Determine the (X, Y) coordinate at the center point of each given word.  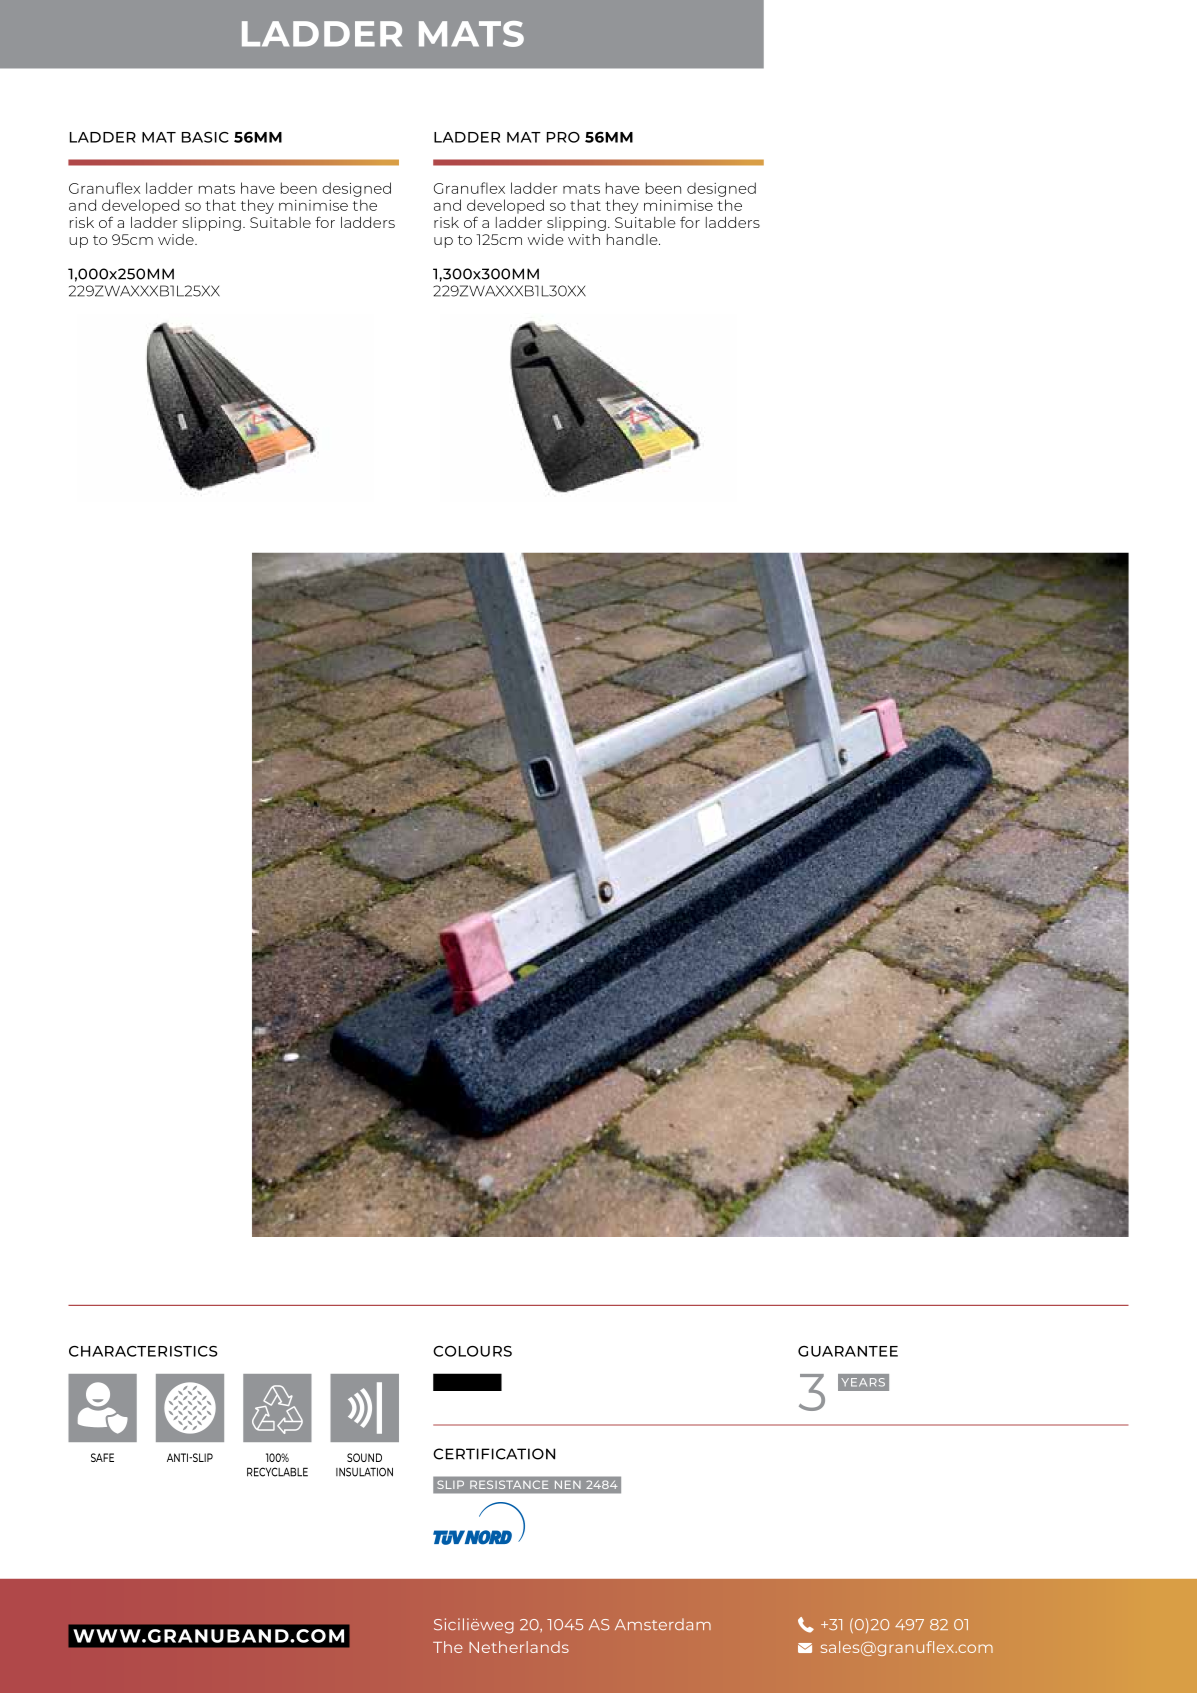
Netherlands (519, 1647)
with (584, 239)
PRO (563, 137)
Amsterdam (663, 1624)
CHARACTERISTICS (143, 1351)
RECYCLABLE (277, 1472)
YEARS (863, 1382)
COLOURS (472, 1351)
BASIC (205, 137)
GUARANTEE (848, 1351)
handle (633, 239)
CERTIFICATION (494, 1454)
